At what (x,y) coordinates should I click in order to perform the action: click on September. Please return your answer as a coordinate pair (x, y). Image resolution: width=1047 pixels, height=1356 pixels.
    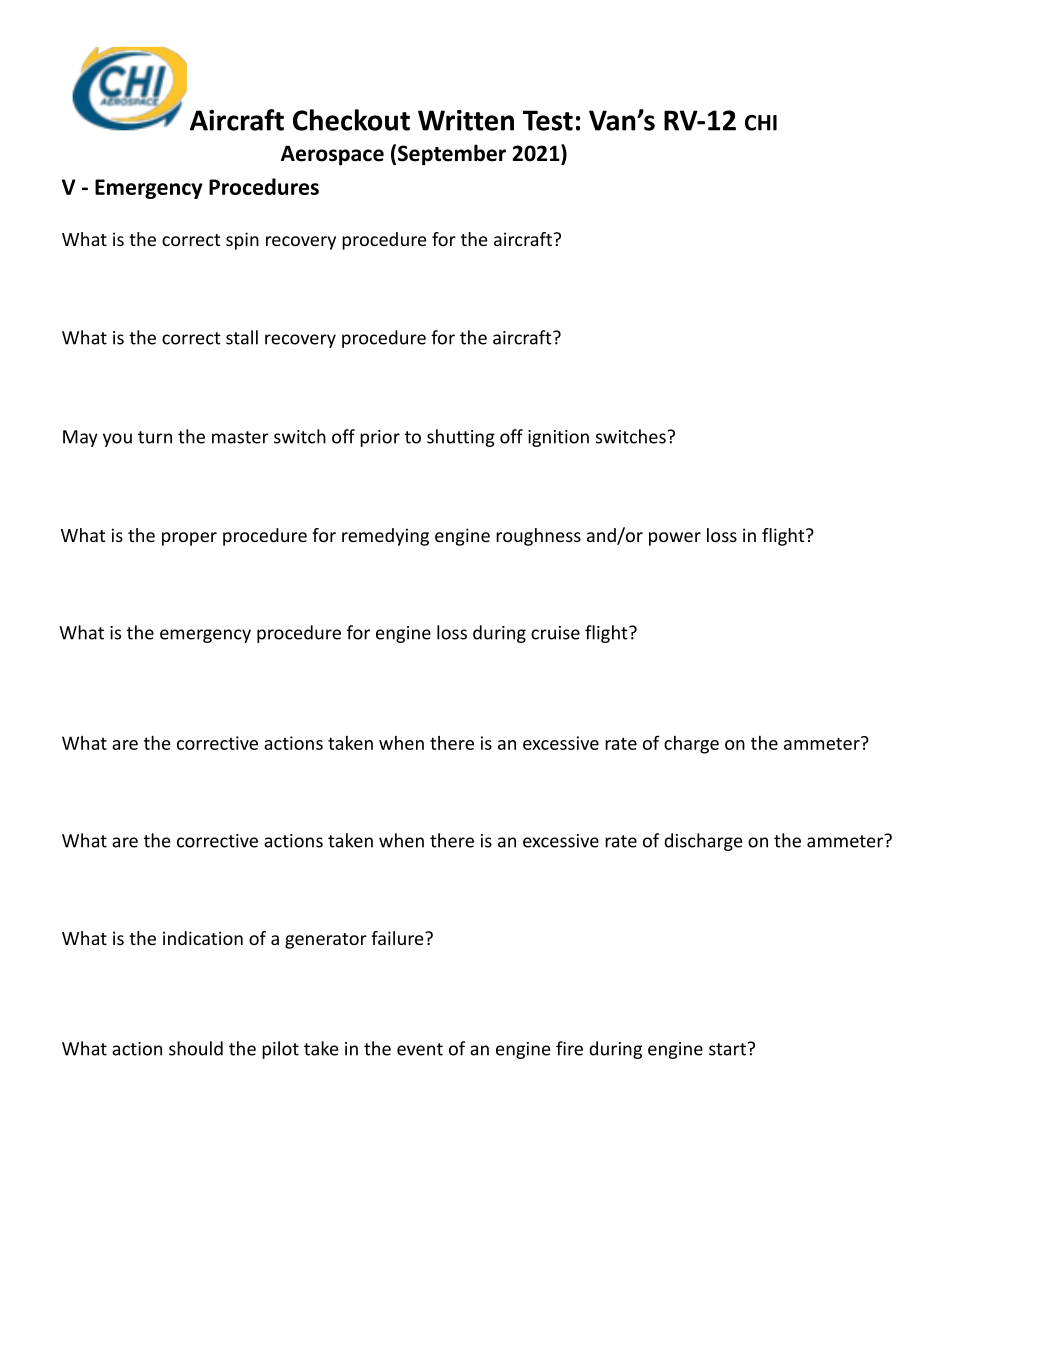
    Looking at the image, I should click on (452, 155).
